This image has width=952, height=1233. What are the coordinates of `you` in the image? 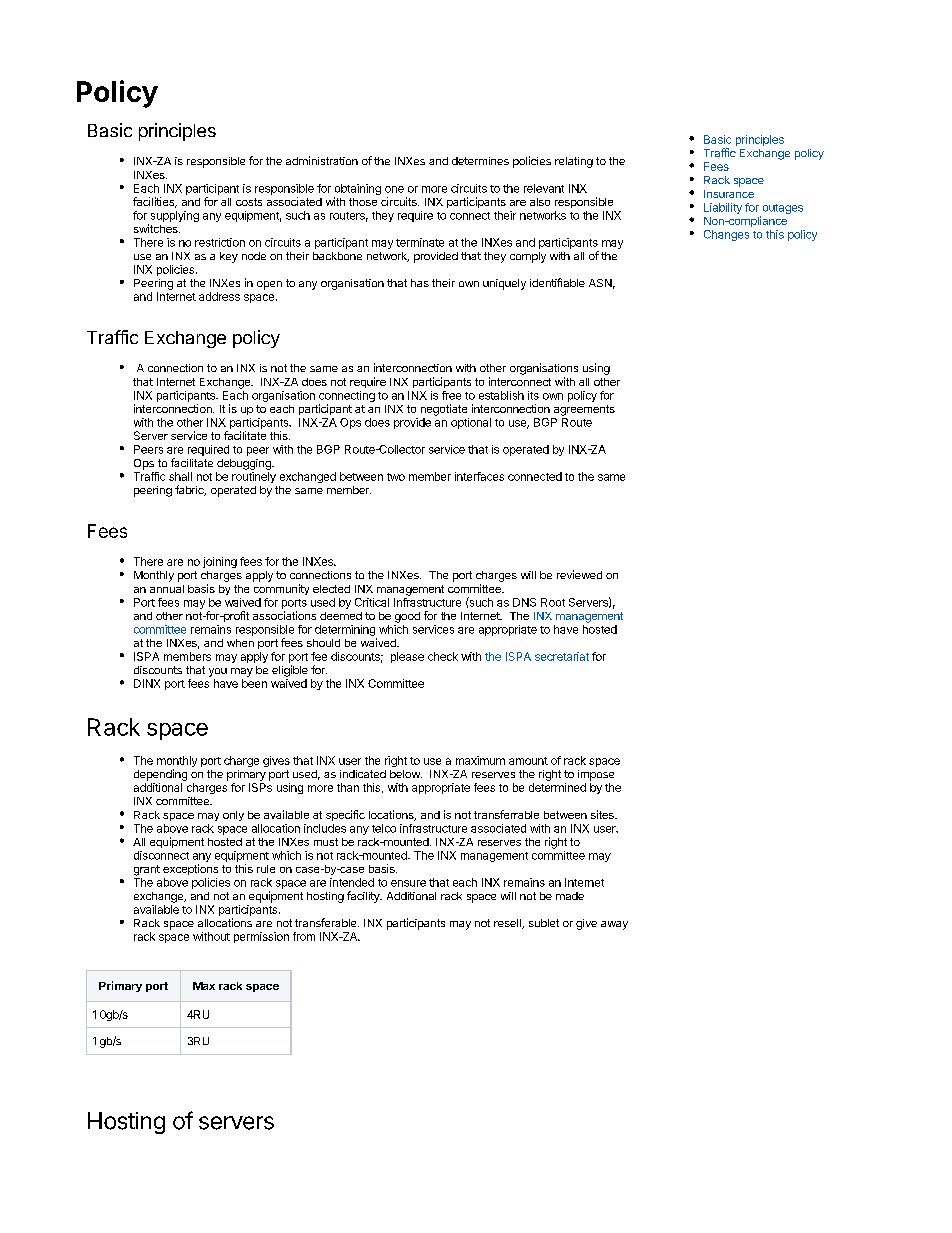 It's located at (218, 672).
